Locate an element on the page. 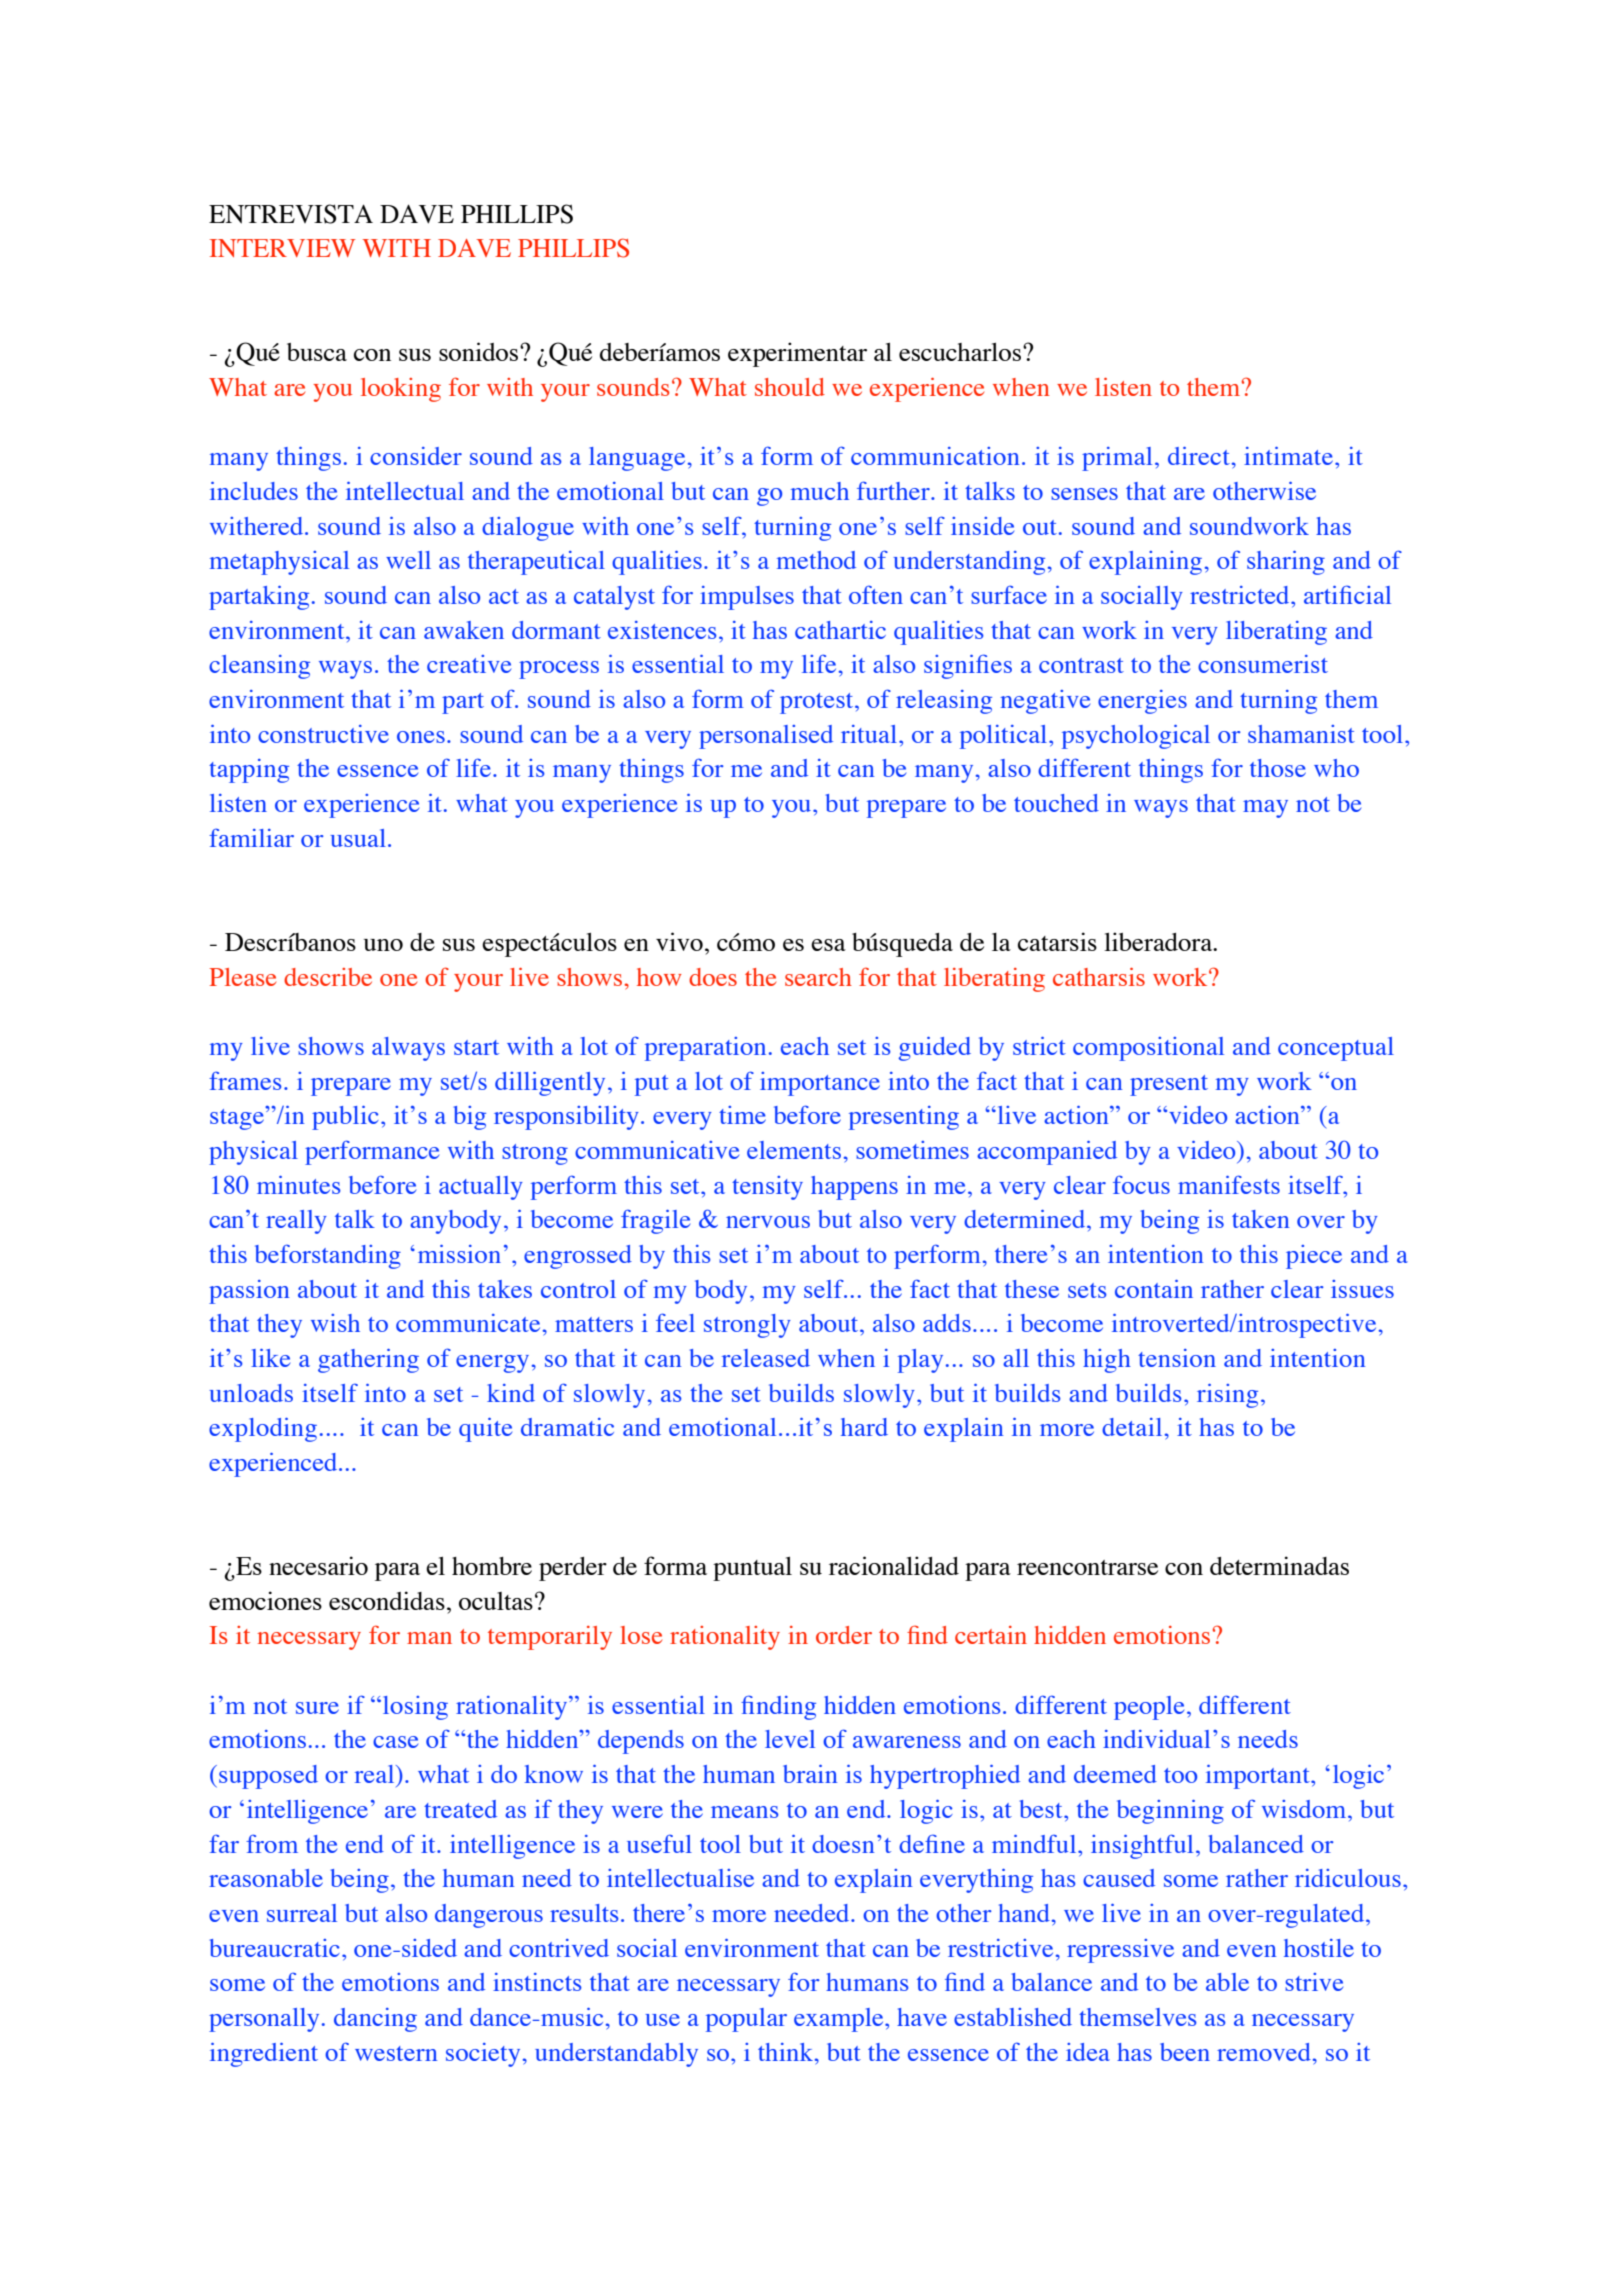 The height and width of the page is (2291, 1619). should is located at coordinates (790, 387).
